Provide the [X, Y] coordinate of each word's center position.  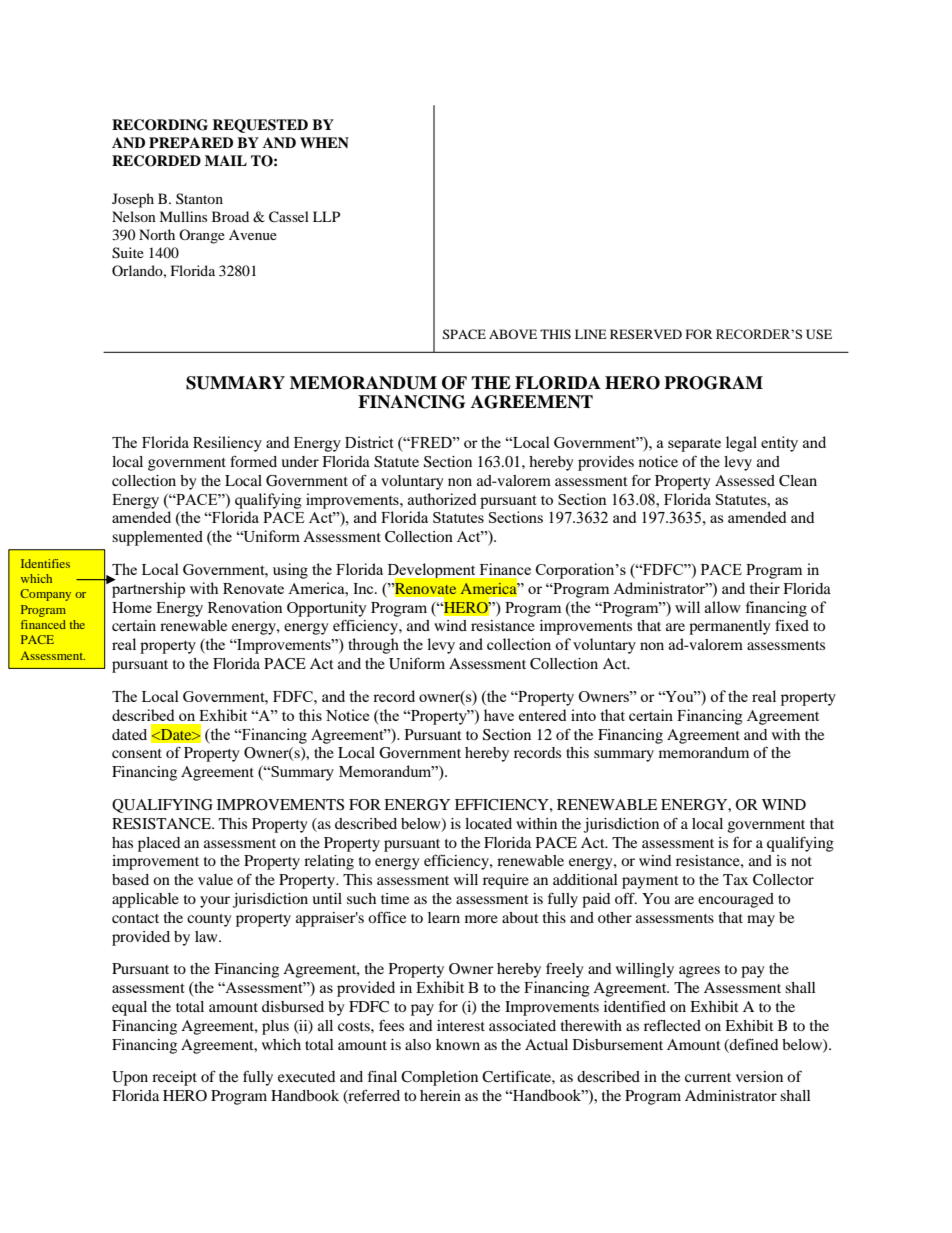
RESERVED [646, 334]
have [499, 715]
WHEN [324, 142]
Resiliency [227, 444]
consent [137, 753]
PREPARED [191, 142]
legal [741, 444]
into [583, 715]
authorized [442, 499]
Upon [130, 1078]
